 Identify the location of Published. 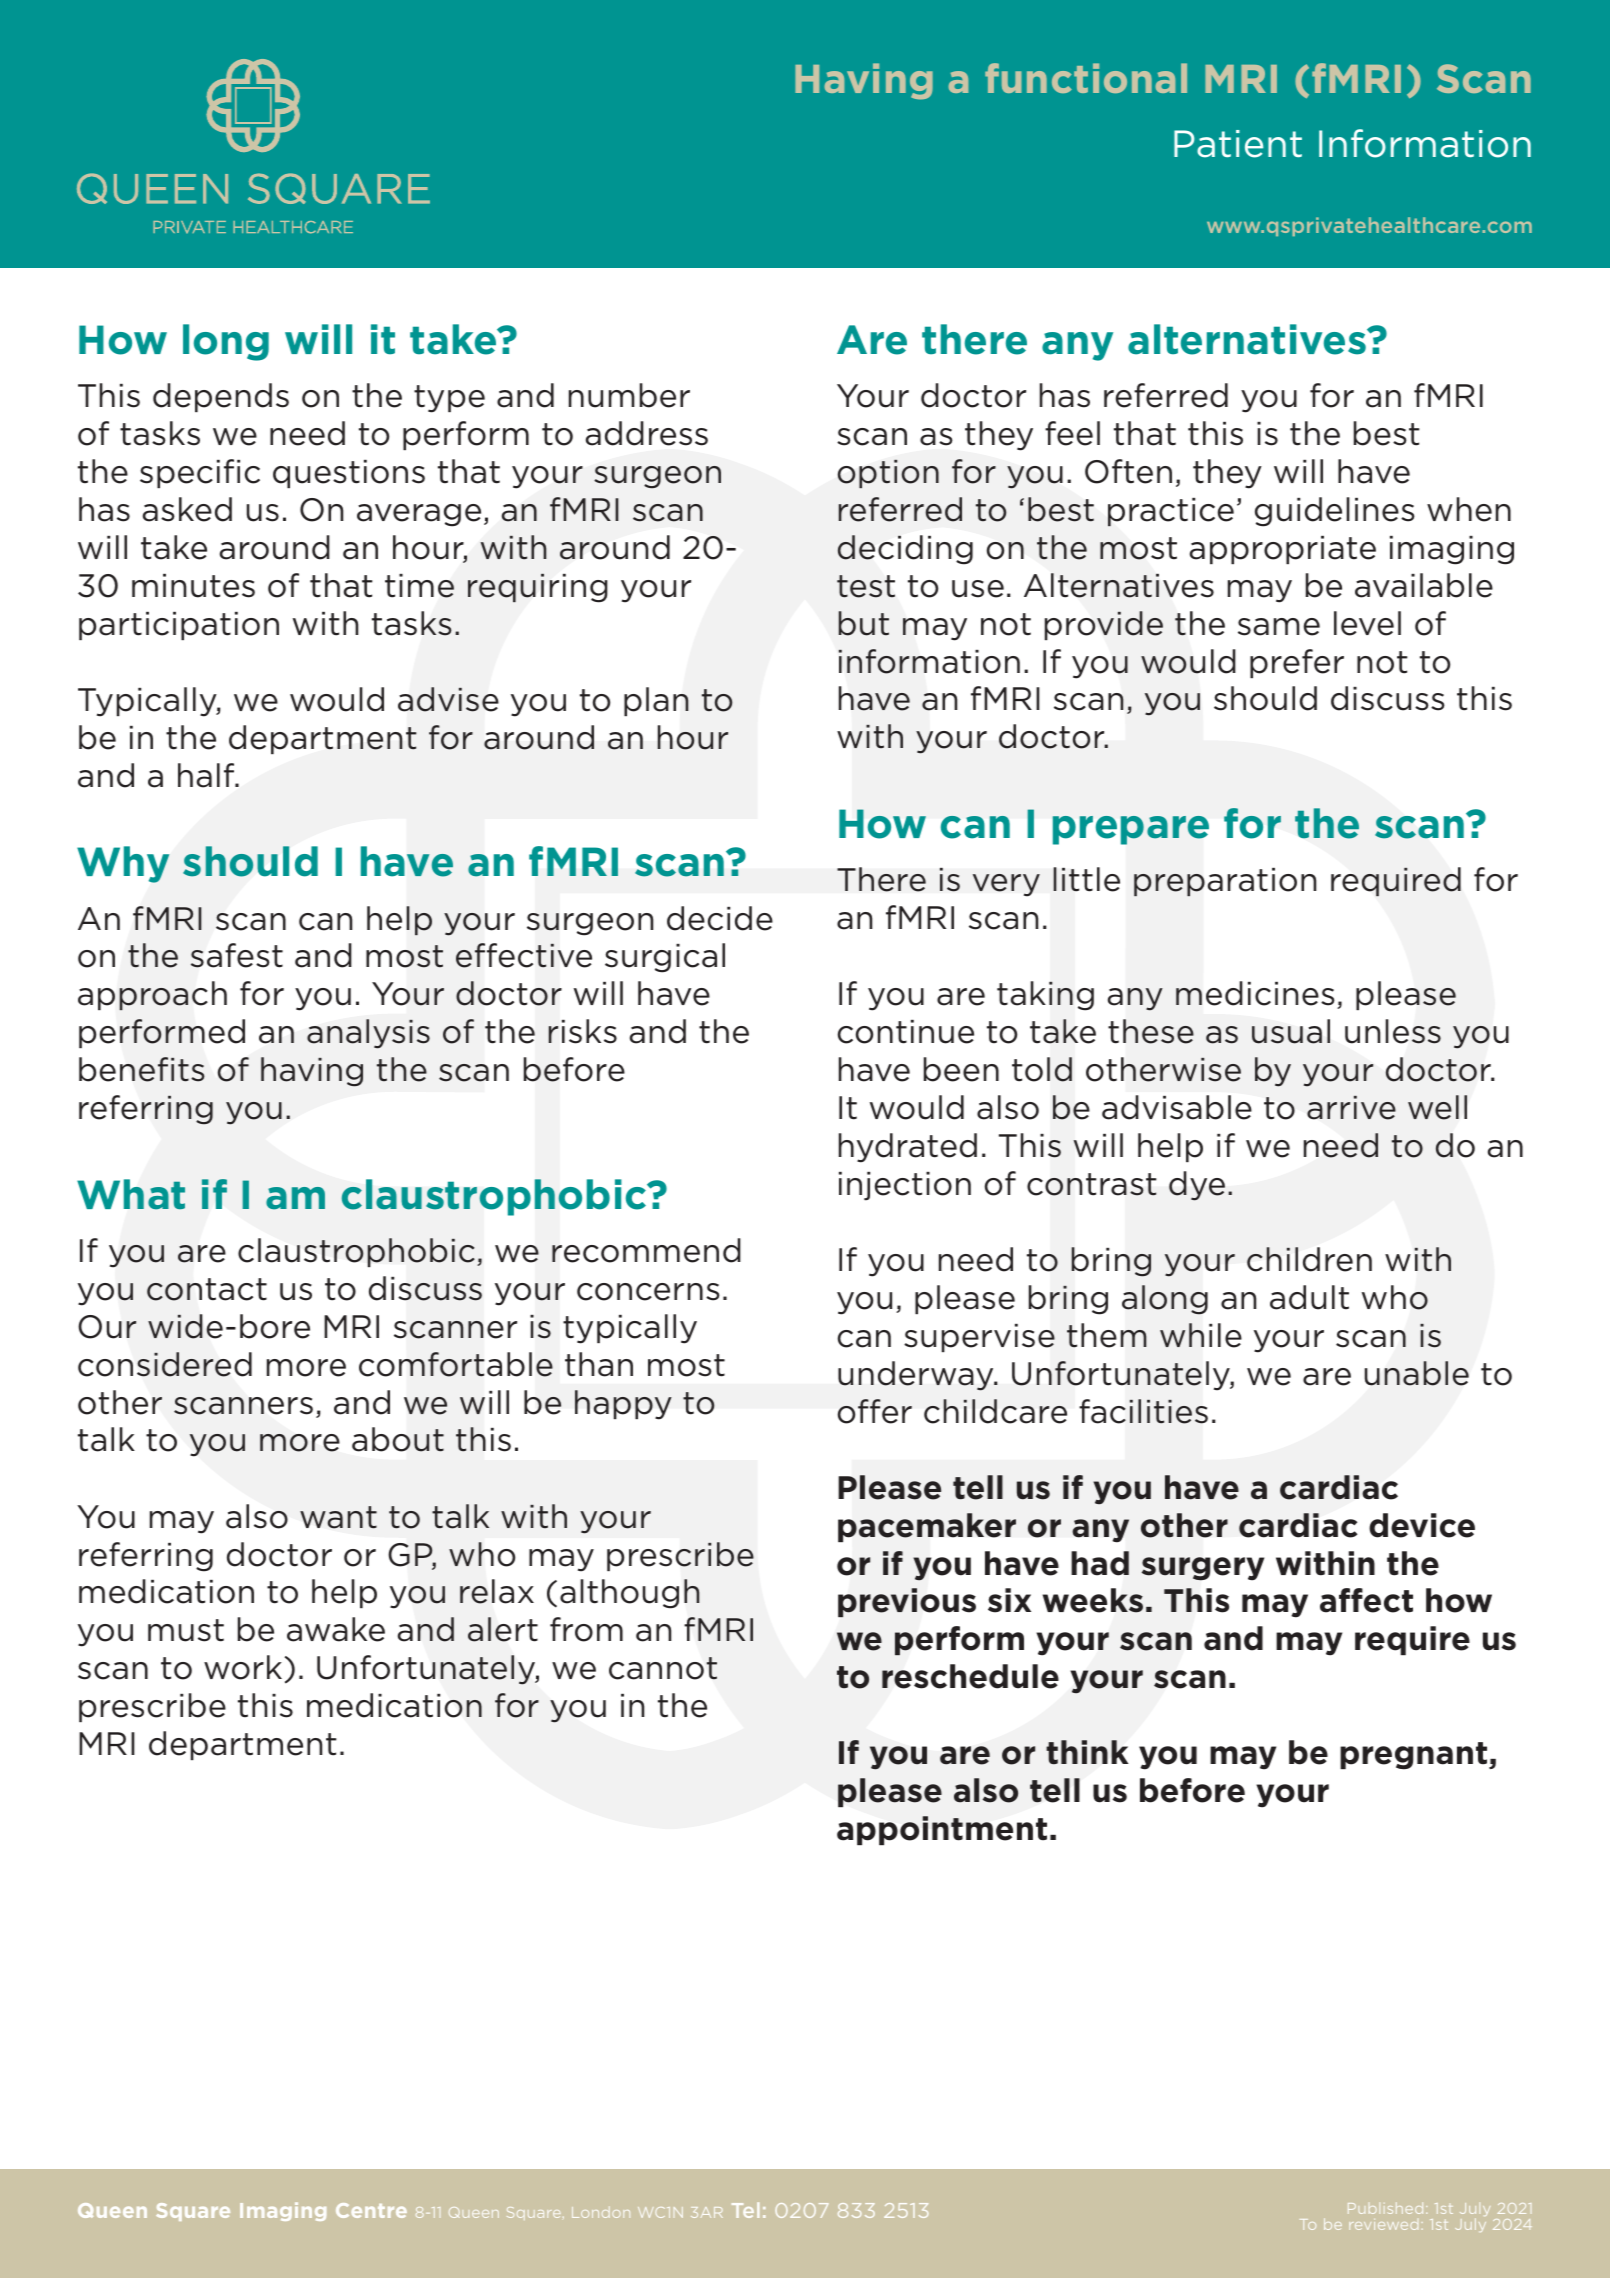
(1385, 2208).
